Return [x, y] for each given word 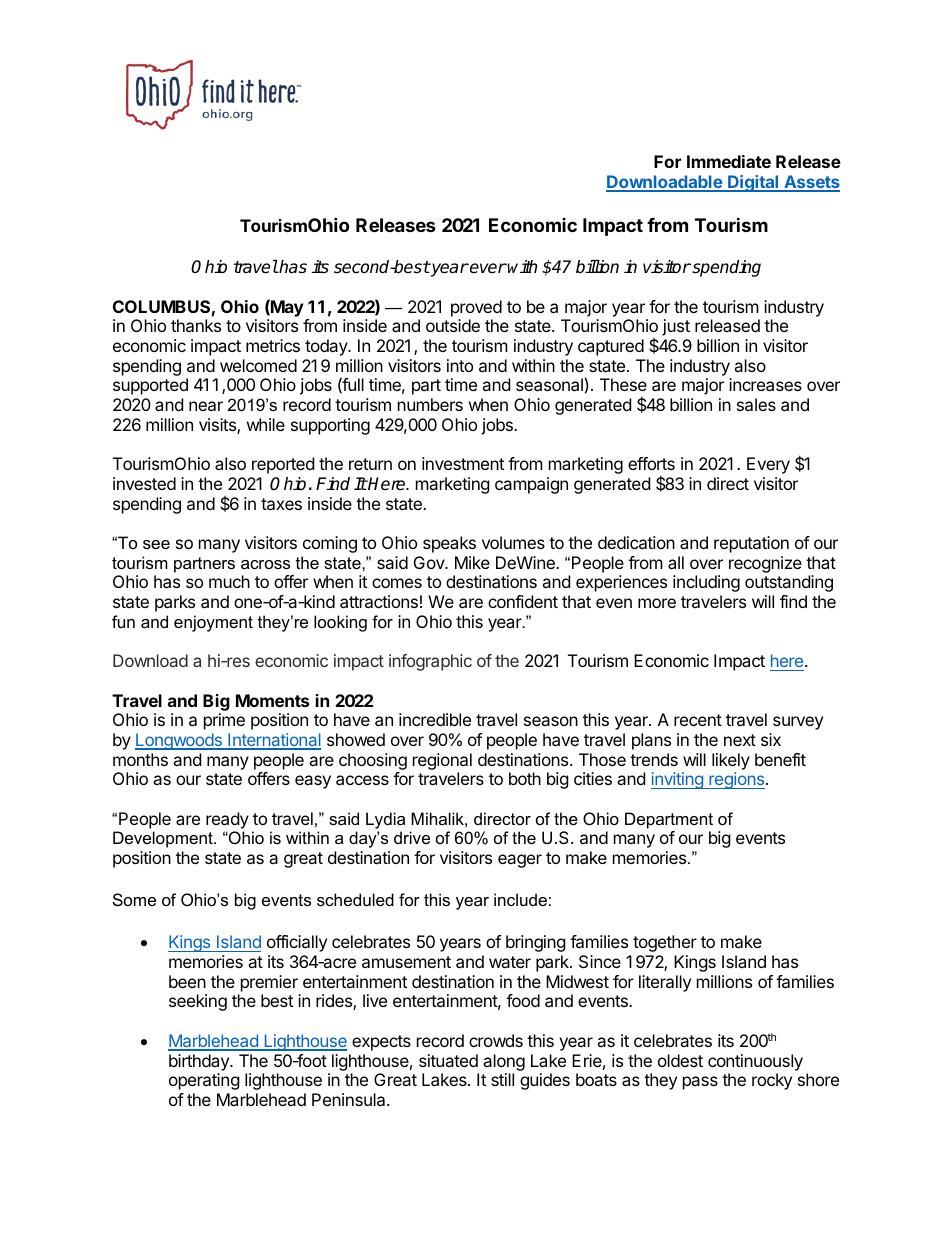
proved [476, 308]
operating [204, 1081]
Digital [753, 183]
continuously [755, 1062]
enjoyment [213, 623]
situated [448, 1060]
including [706, 583]
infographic [430, 662]
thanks [196, 325]
